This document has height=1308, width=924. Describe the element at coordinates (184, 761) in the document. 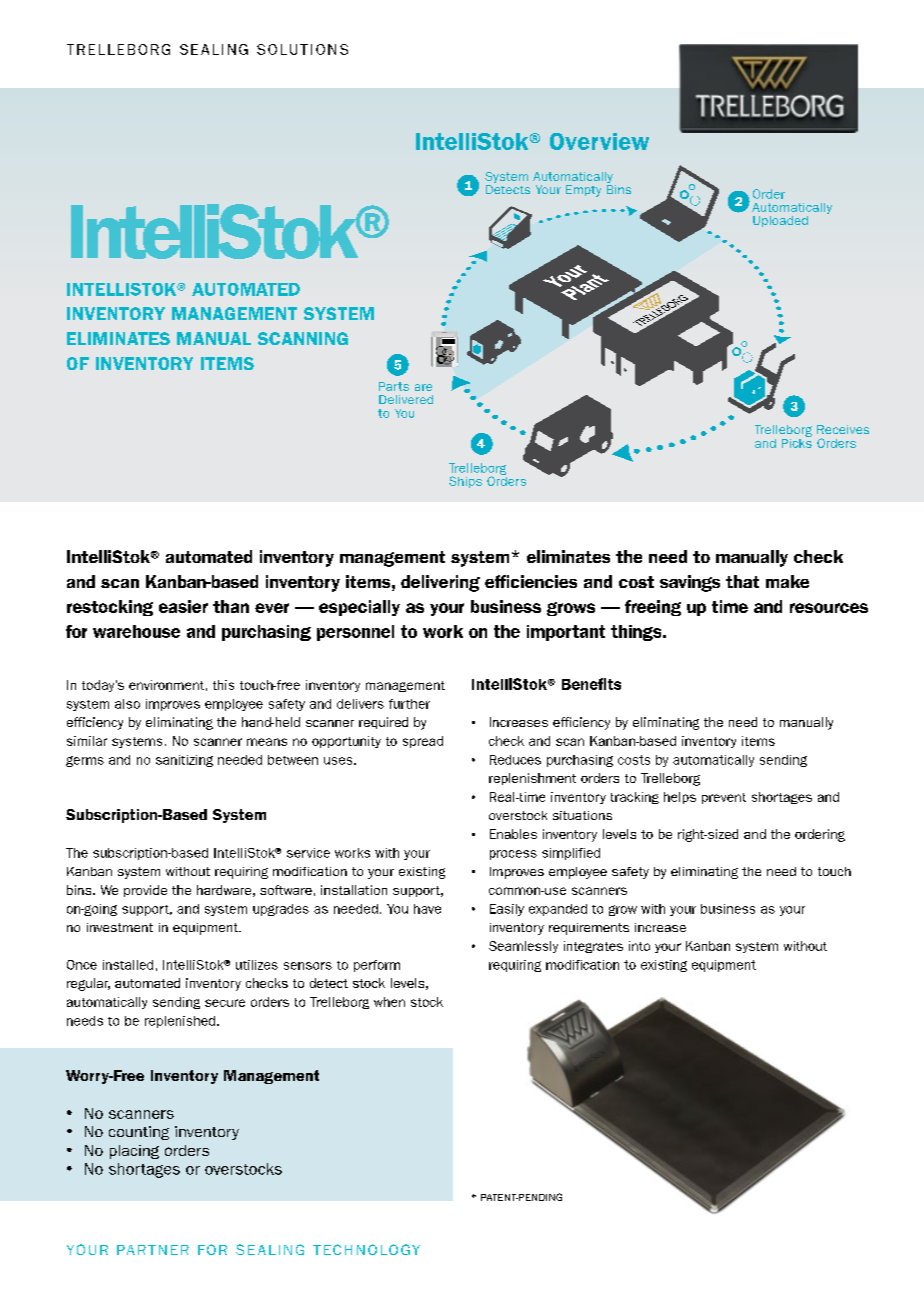

I see `sanitizing` at that location.
